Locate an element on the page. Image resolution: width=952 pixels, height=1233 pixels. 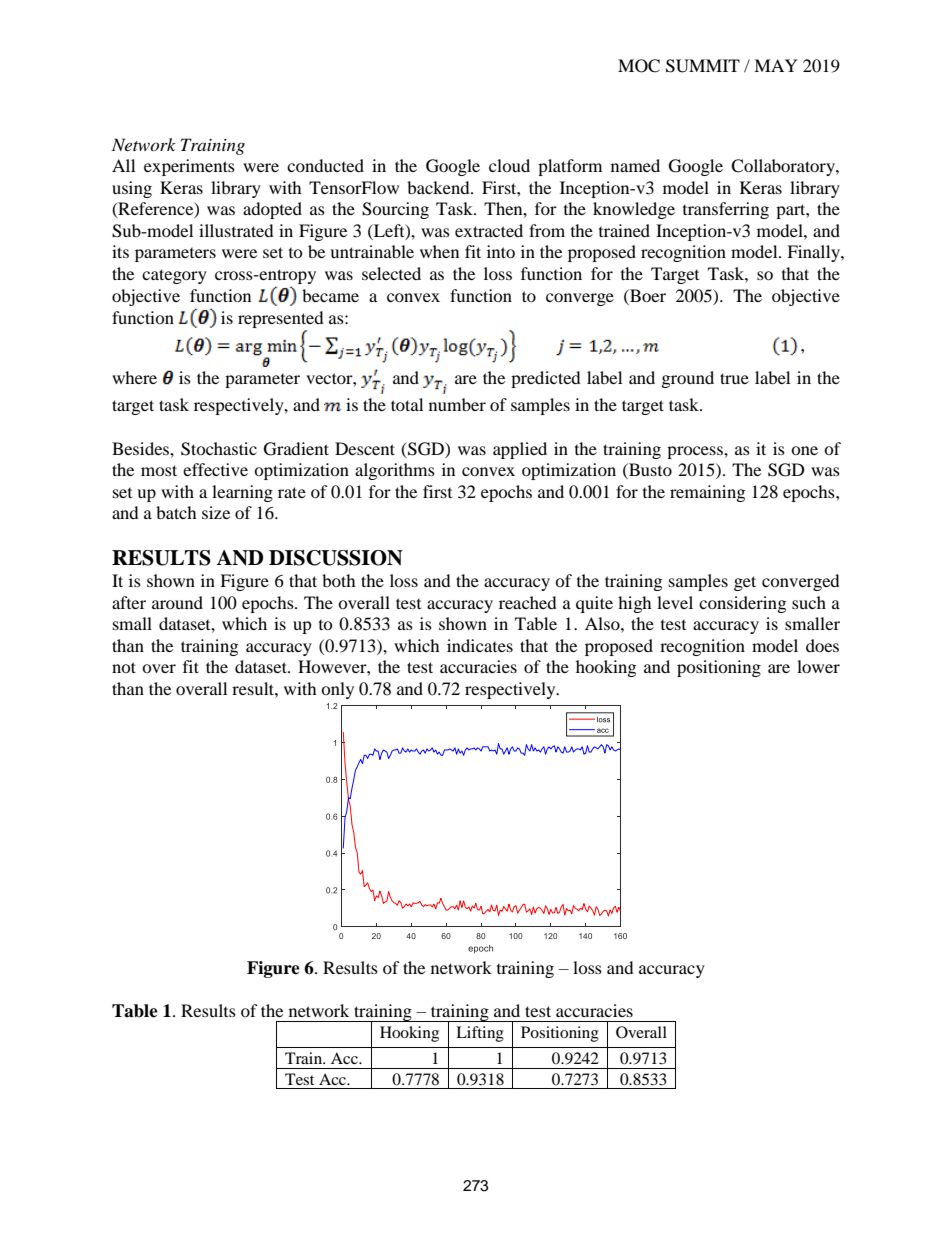
Lifting is located at coordinates (480, 1034).
